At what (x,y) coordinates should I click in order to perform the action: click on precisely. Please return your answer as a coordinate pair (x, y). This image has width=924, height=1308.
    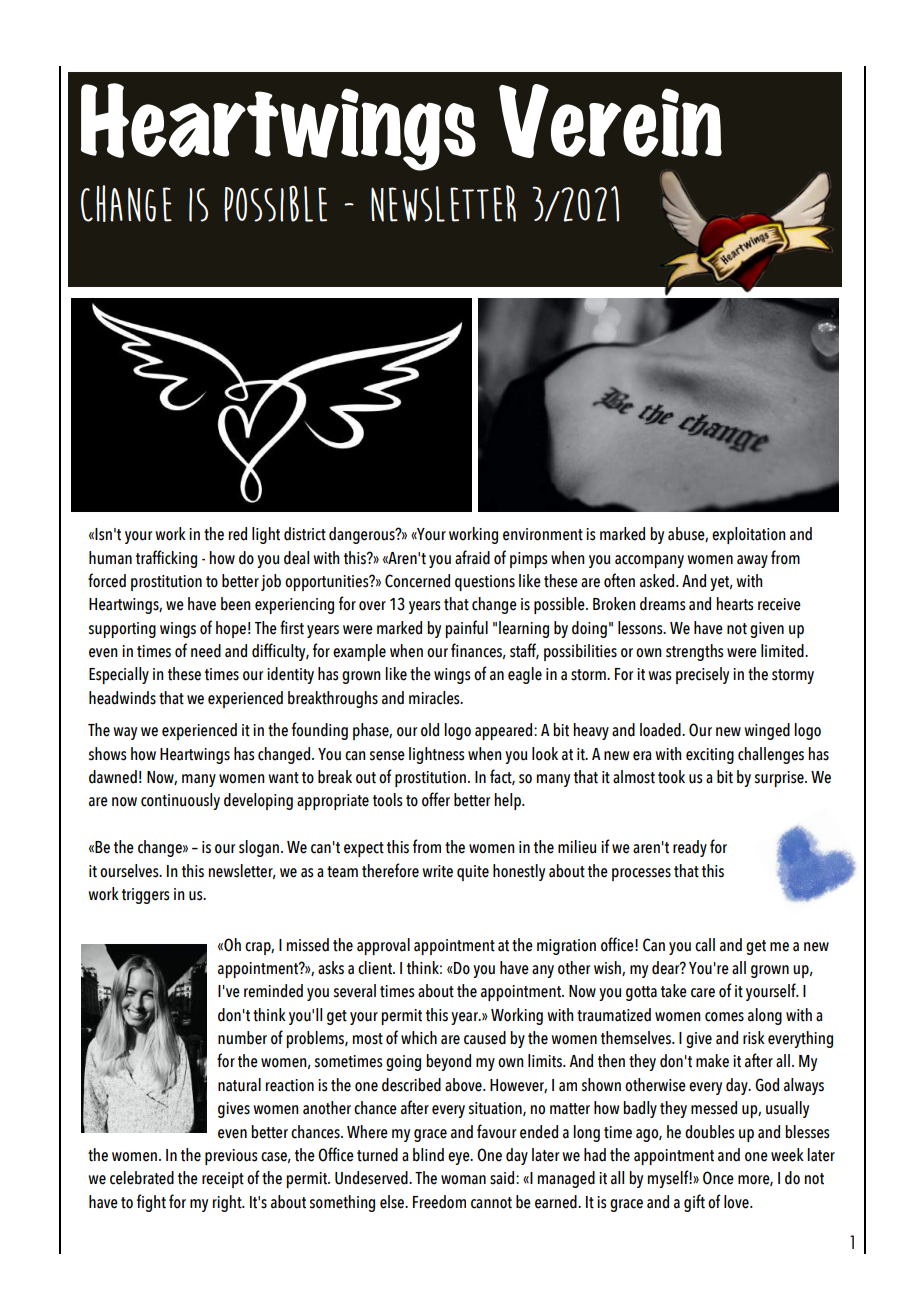
    Looking at the image, I should click on (702, 675).
